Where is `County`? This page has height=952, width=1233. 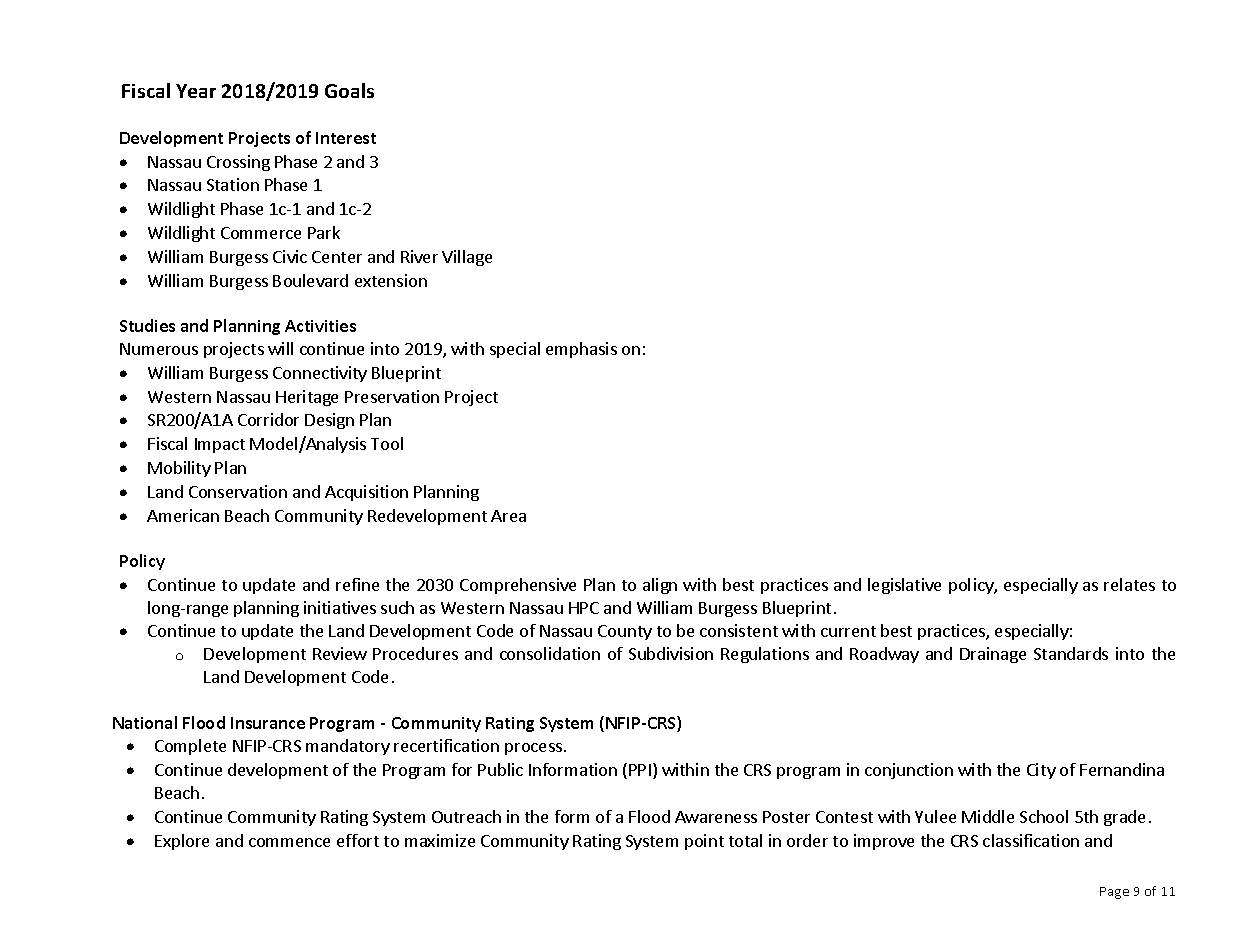 County is located at coordinates (625, 632).
